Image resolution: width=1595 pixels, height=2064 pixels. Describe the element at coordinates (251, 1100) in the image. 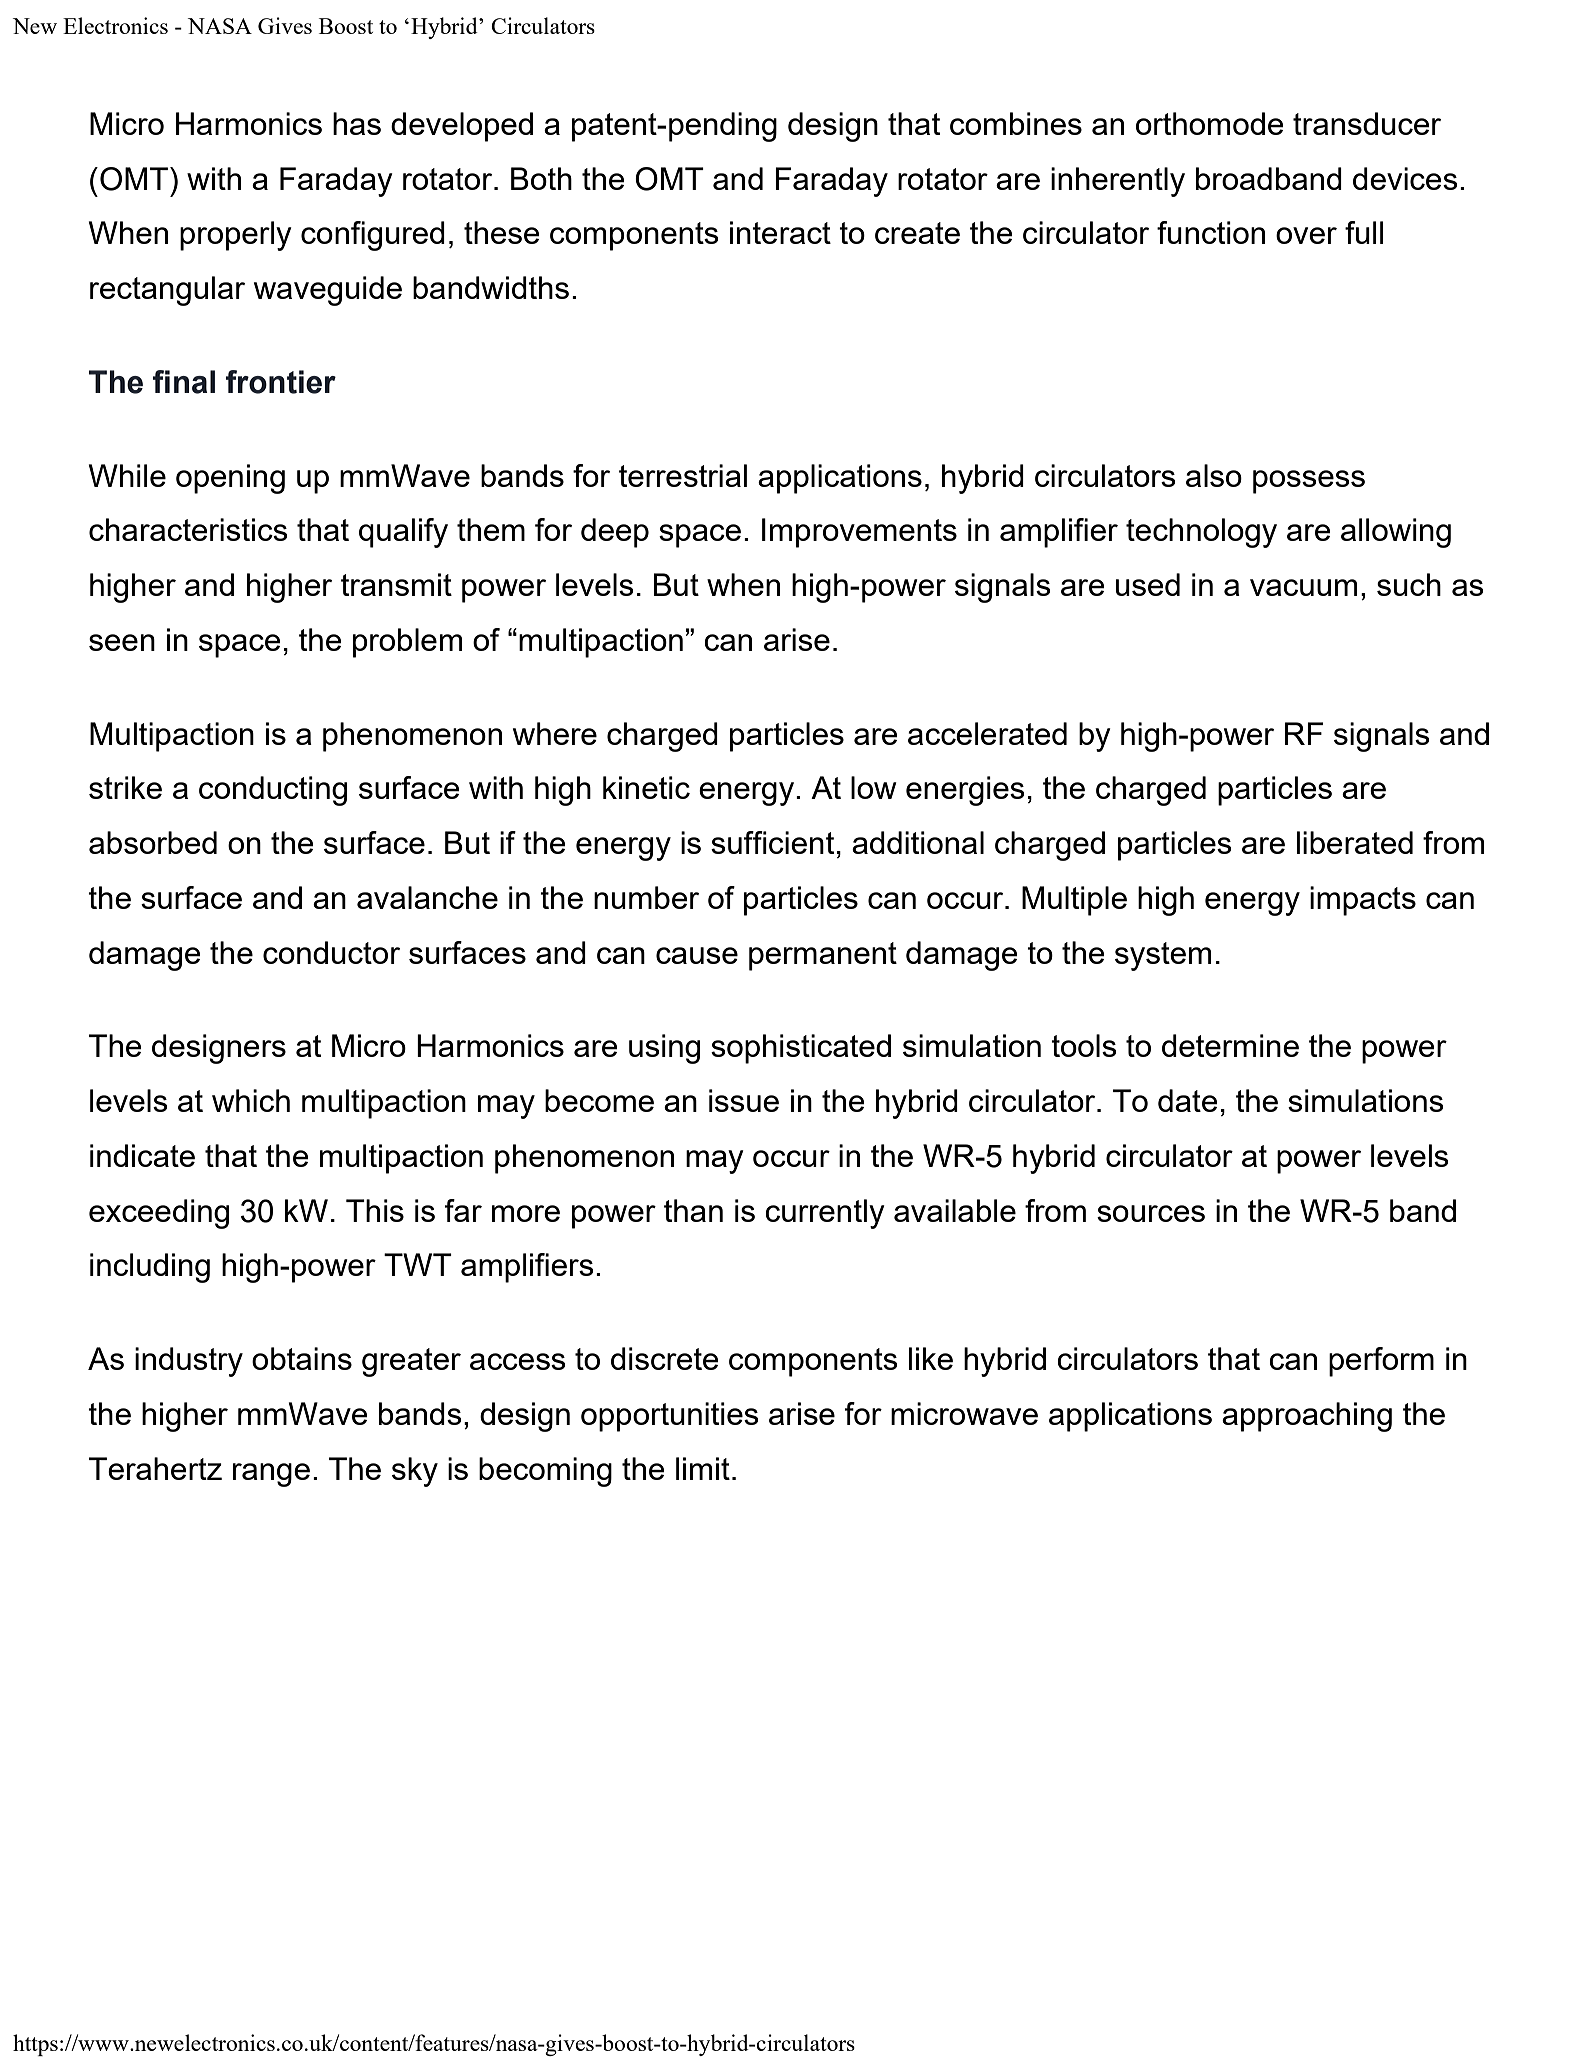

I see `which` at that location.
